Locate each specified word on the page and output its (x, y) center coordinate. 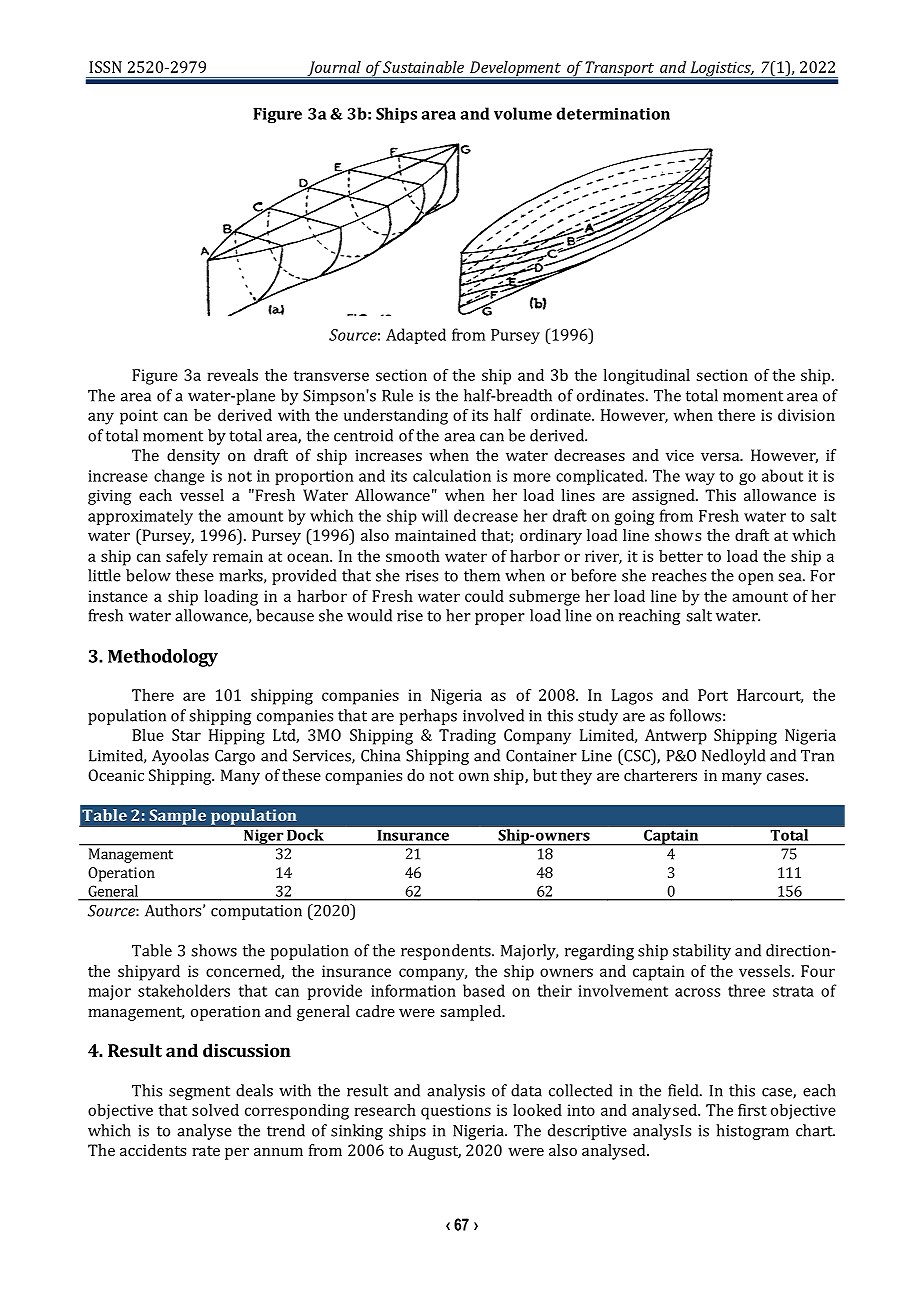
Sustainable (423, 67)
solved (215, 1110)
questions (456, 1112)
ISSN (105, 67)
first (752, 1110)
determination (613, 113)
